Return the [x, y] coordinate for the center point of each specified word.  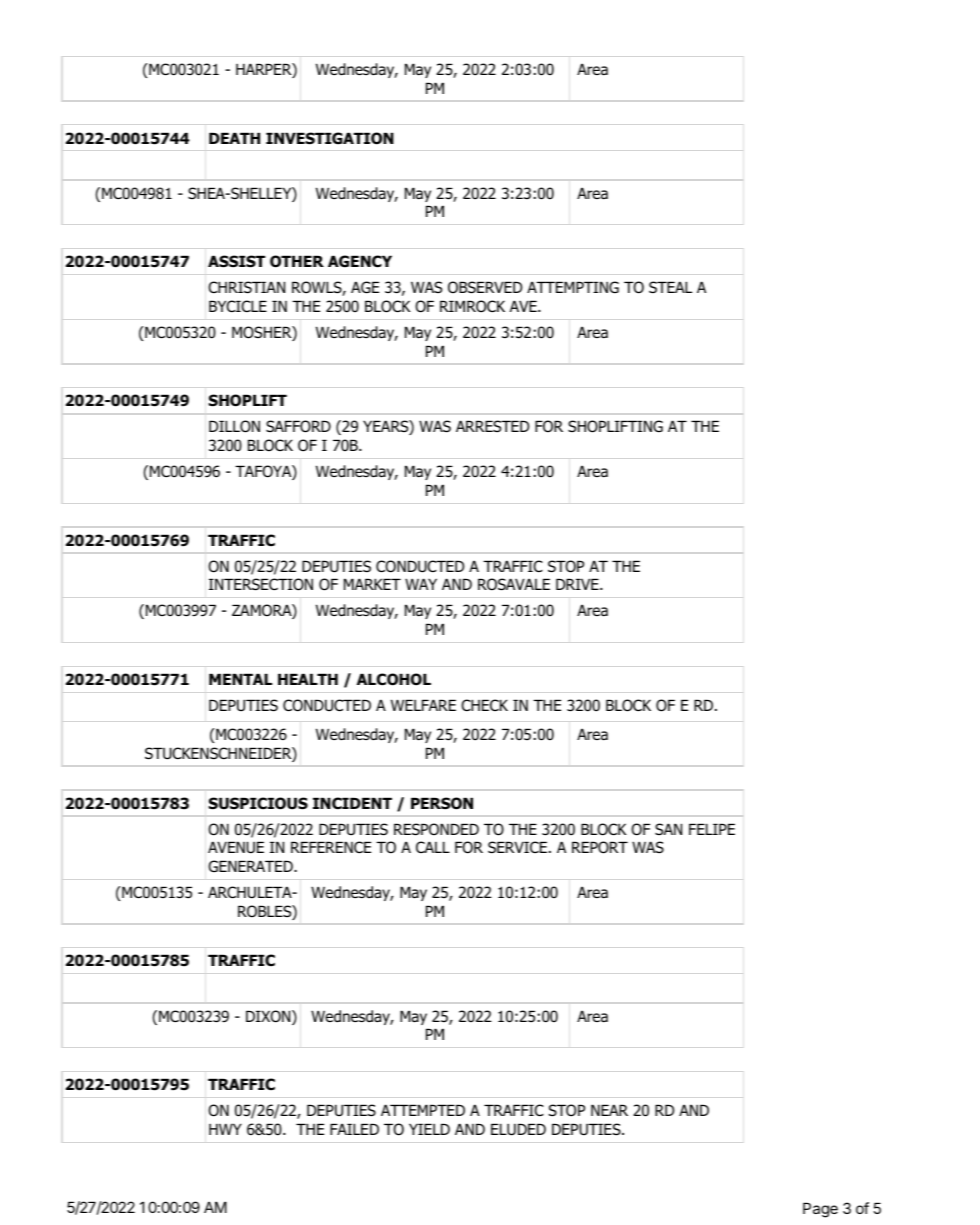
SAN [668, 829]
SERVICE [517, 847]
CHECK [484, 705]
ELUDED [518, 1129]
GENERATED [251, 866]
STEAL [670, 287]
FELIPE [712, 829]
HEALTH [308, 679]
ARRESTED [492, 426]
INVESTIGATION [330, 138]
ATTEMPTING [573, 287]
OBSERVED [485, 287]
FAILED [354, 1129]
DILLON [234, 426]
